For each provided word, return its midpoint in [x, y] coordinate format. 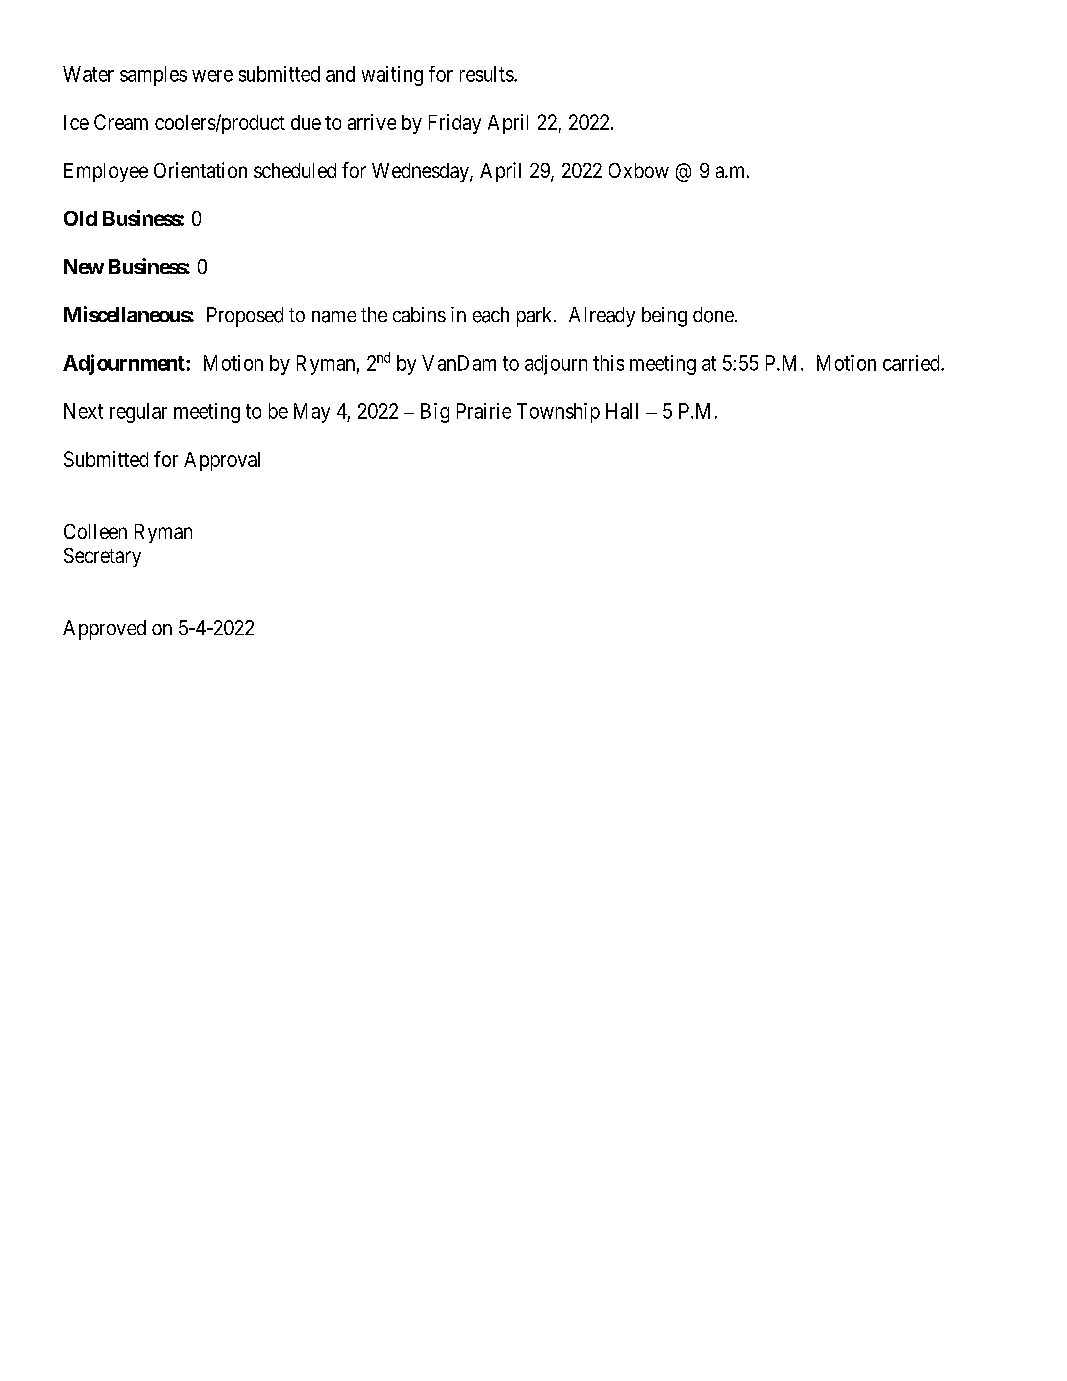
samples [153, 76]
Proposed [245, 317]
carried [912, 363]
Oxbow [639, 170]
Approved [104, 630]
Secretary [102, 557]
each [491, 315]
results [487, 74]
